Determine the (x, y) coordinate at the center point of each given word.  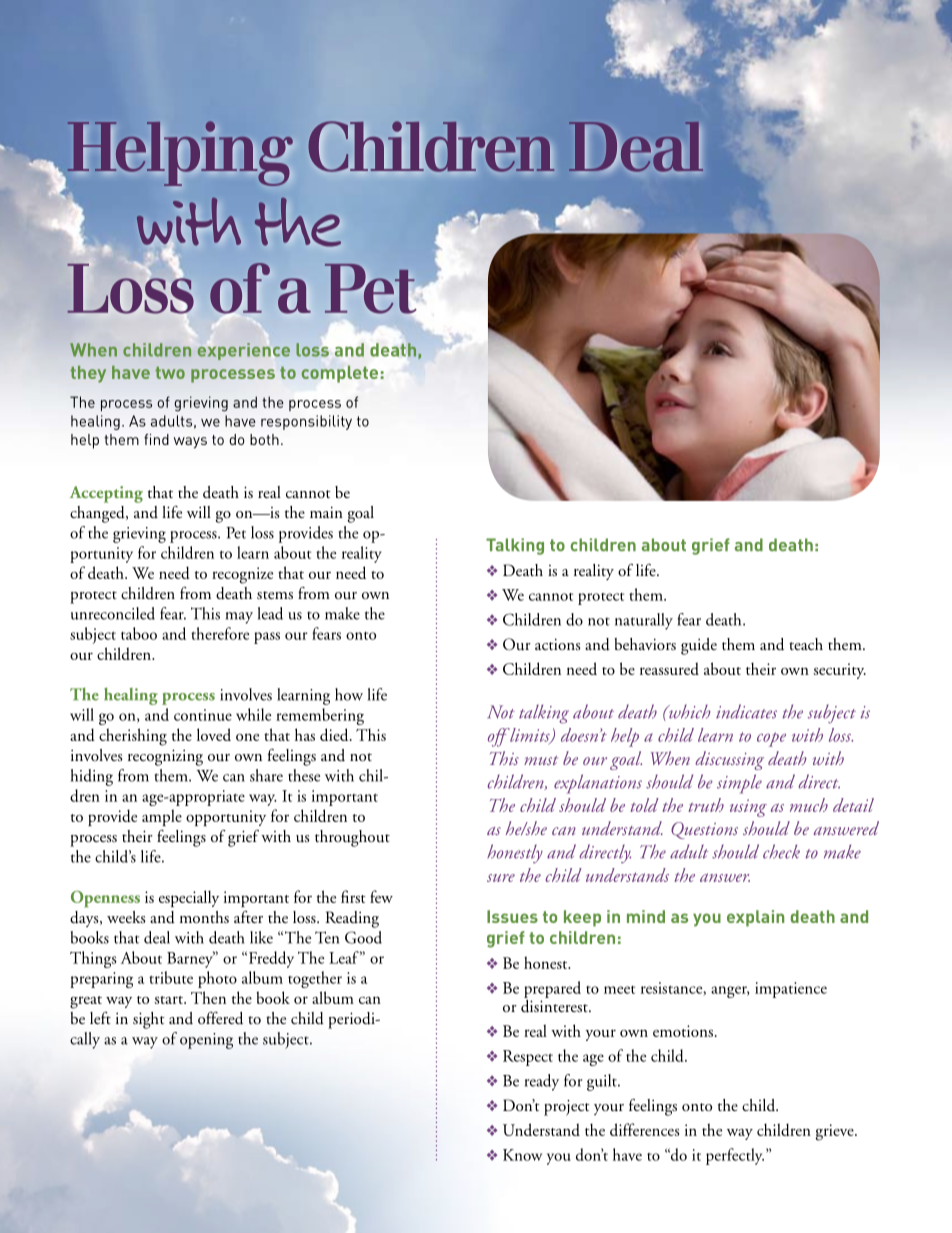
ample (162, 817)
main (326, 512)
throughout (352, 838)
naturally (644, 621)
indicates (746, 711)
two (170, 373)
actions (558, 644)
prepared (552, 989)
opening (206, 1041)
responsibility (306, 422)
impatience (791, 990)
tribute (171, 977)
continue (203, 715)
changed (98, 514)
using (748, 808)
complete (339, 374)
